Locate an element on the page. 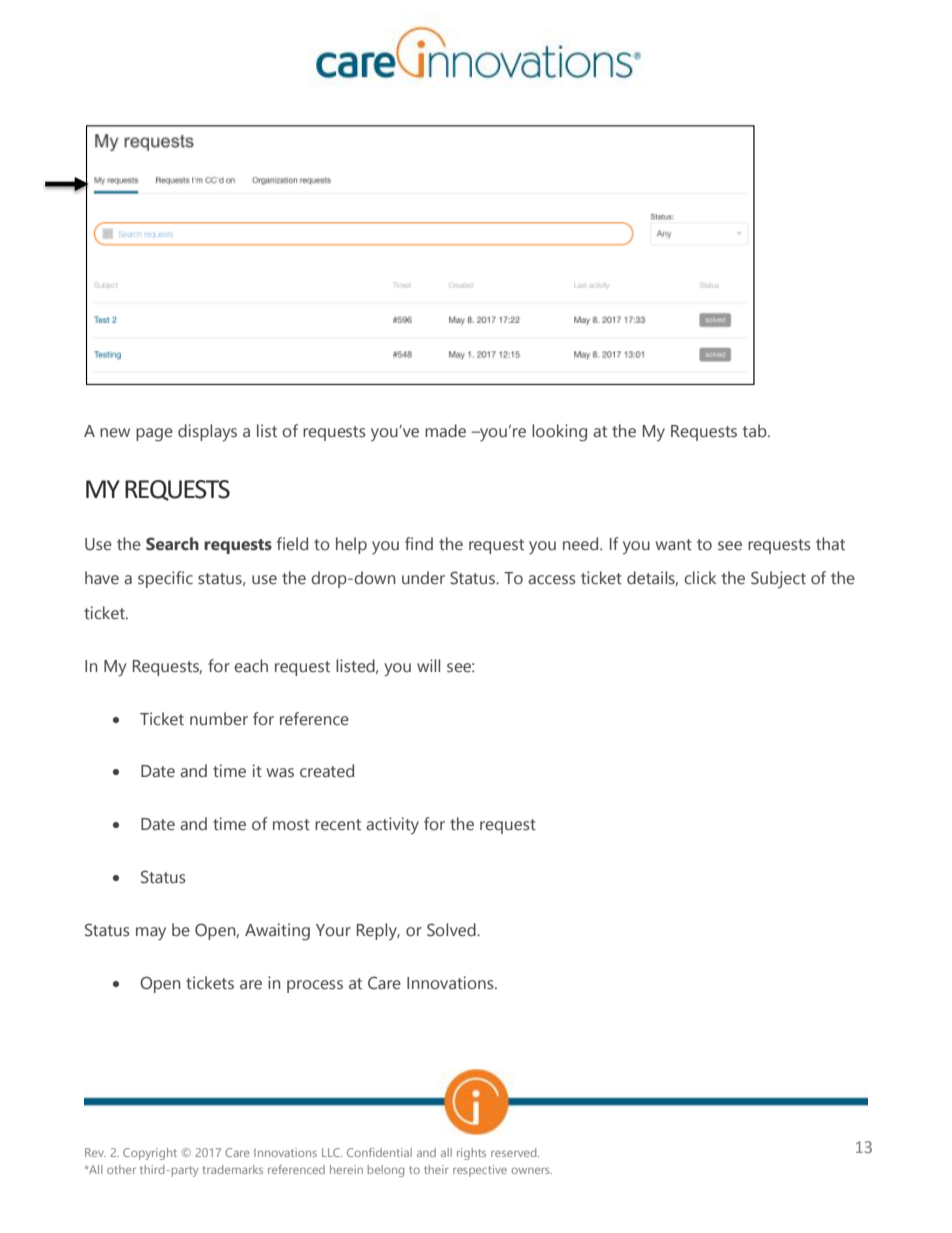 This image has height=1233, width=952. Copyright is located at coordinates (150, 1154).
